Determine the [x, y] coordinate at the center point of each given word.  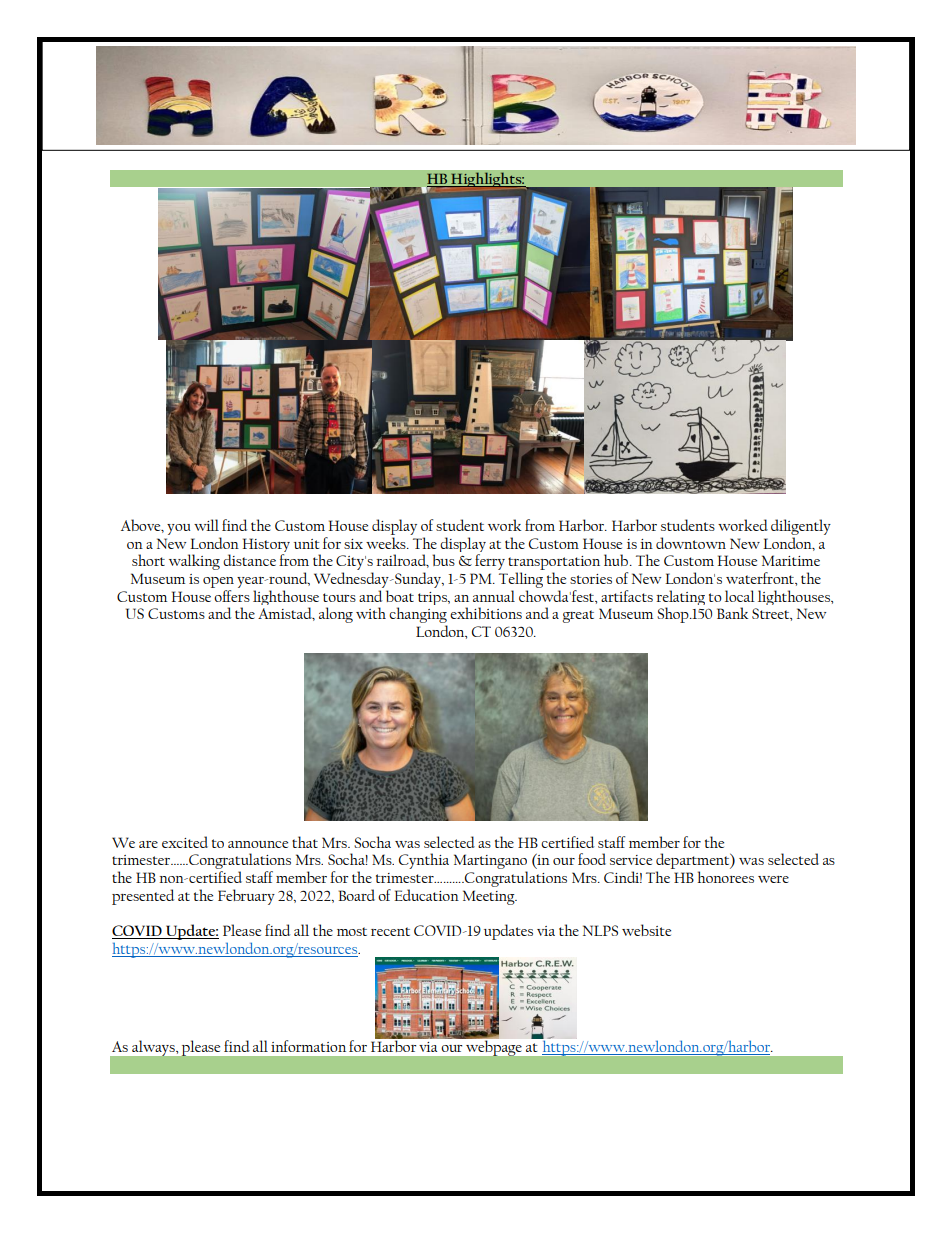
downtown [691, 543]
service [631, 860]
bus [443, 560]
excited [185, 842]
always [154, 1048]
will [206, 525]
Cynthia [424, 861]
